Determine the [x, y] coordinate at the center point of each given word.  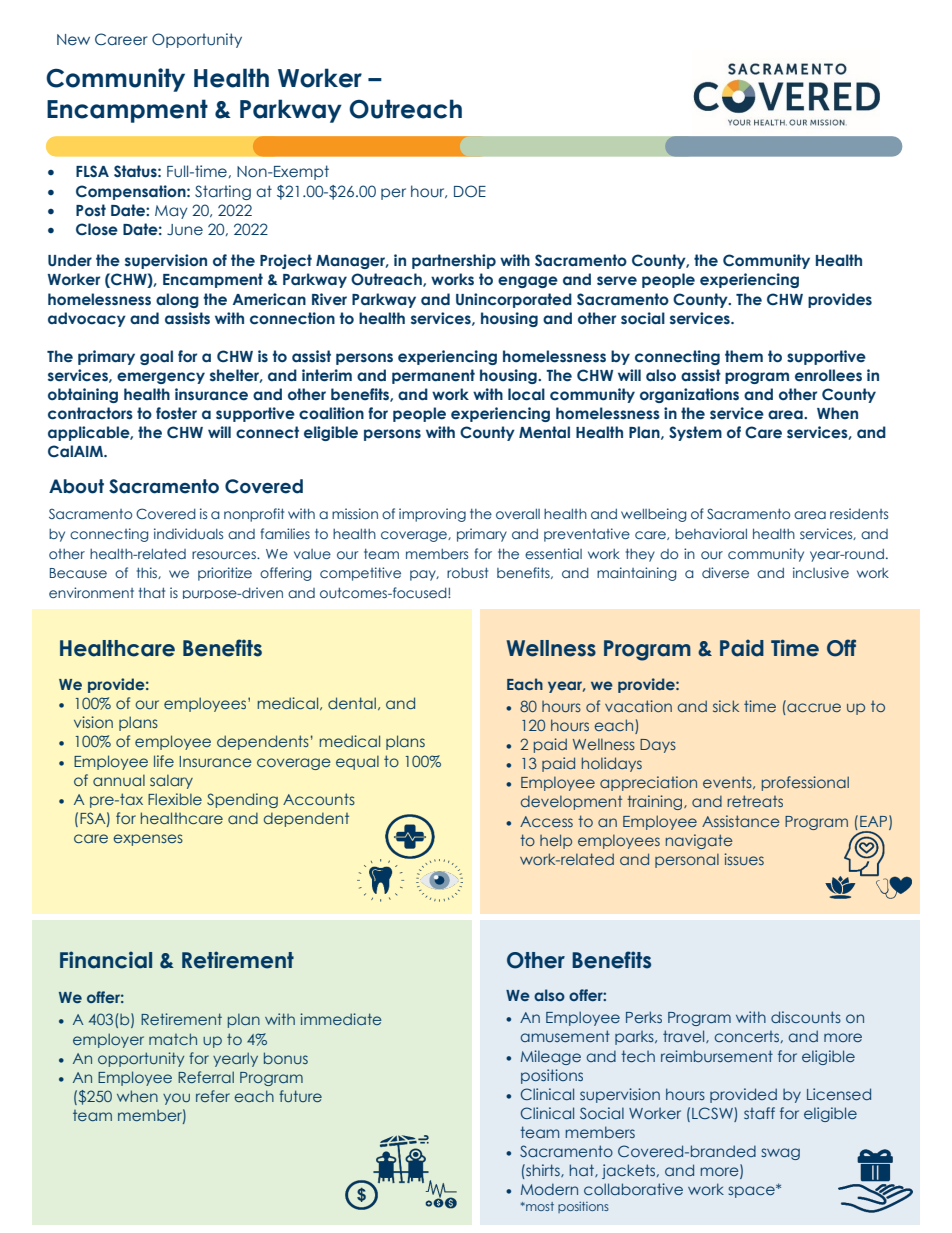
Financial [106, 960]
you [176, 1099]
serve [617, 281]
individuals [188, 533]
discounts [806, 1017]
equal [357, 762]
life [164, 761]
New [73, 40]
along [177, 300]
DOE [470, 191]
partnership [454, 261]
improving [432, 515]
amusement [565, 1036]
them [744, 356]
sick [726, 706]
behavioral [711, 533]
